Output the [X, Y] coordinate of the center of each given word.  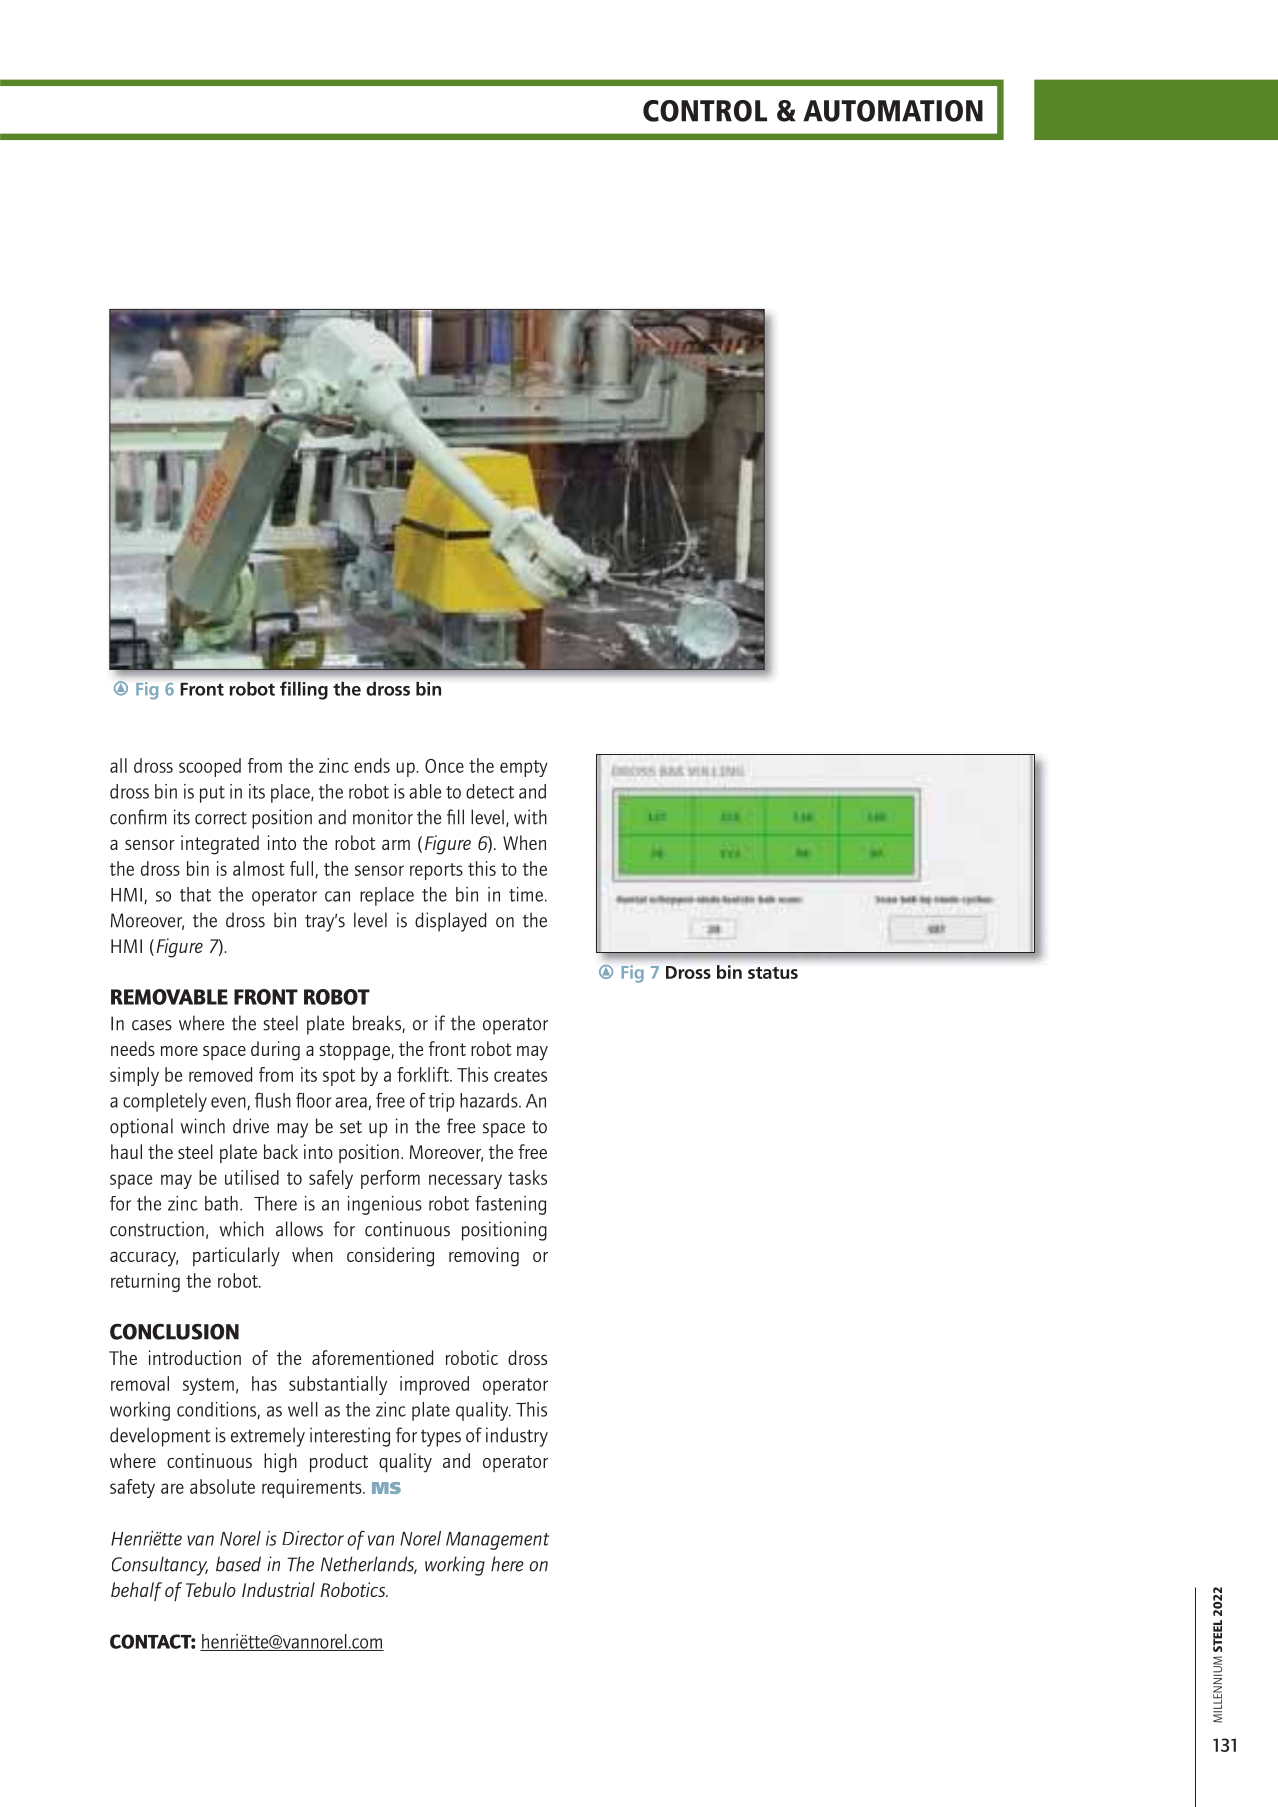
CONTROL [705, 111]
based [238, 1564]
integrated [220, 845]
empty [524, 768]
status [773, 973]
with [530, 817]
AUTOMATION [893, 111]
